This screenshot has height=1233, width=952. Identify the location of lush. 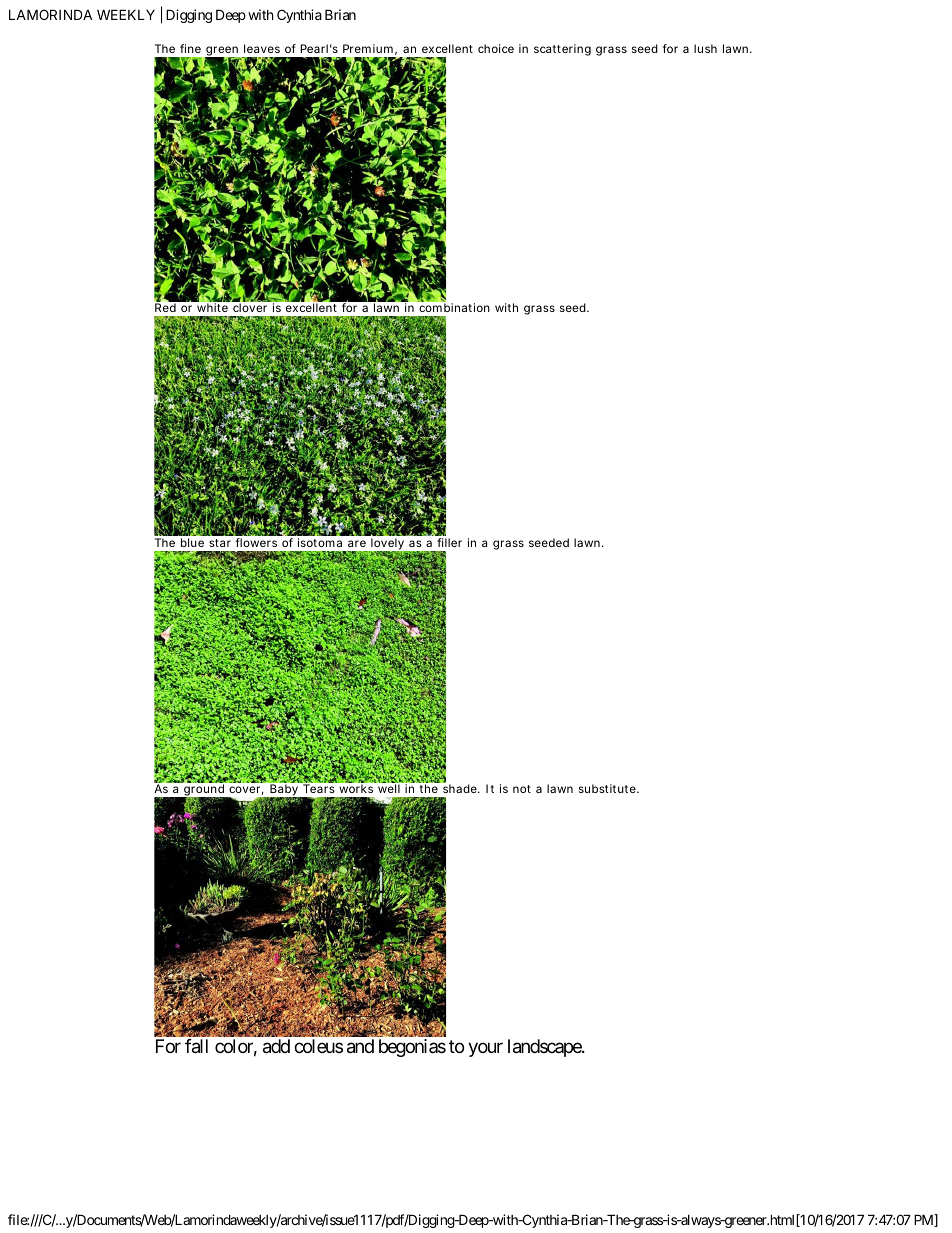
(705, 48).
